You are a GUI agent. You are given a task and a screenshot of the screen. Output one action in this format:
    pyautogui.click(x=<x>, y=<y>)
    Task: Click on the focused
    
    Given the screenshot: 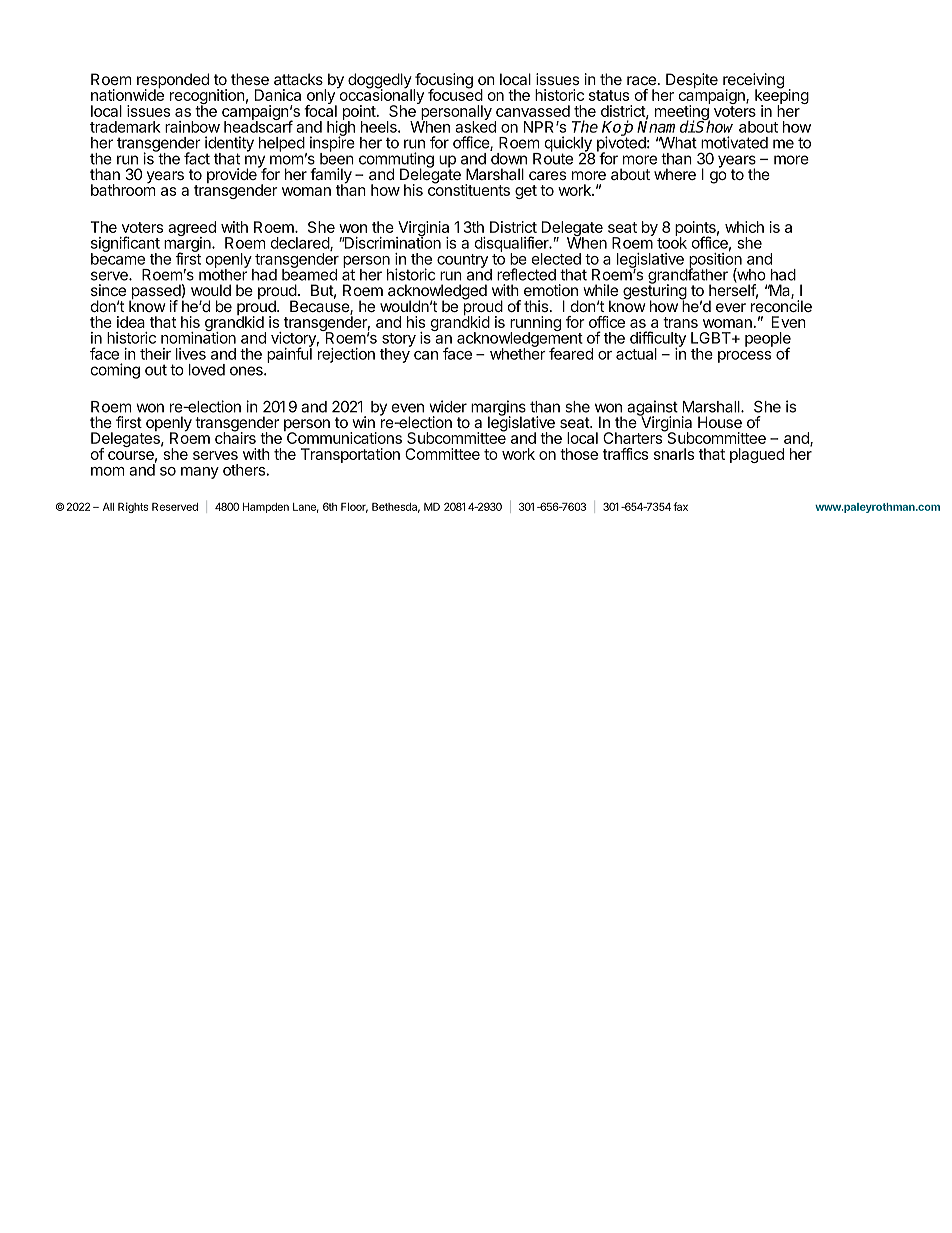 What is the action you would take?
    pyautogui.click(x=455, y=94)
